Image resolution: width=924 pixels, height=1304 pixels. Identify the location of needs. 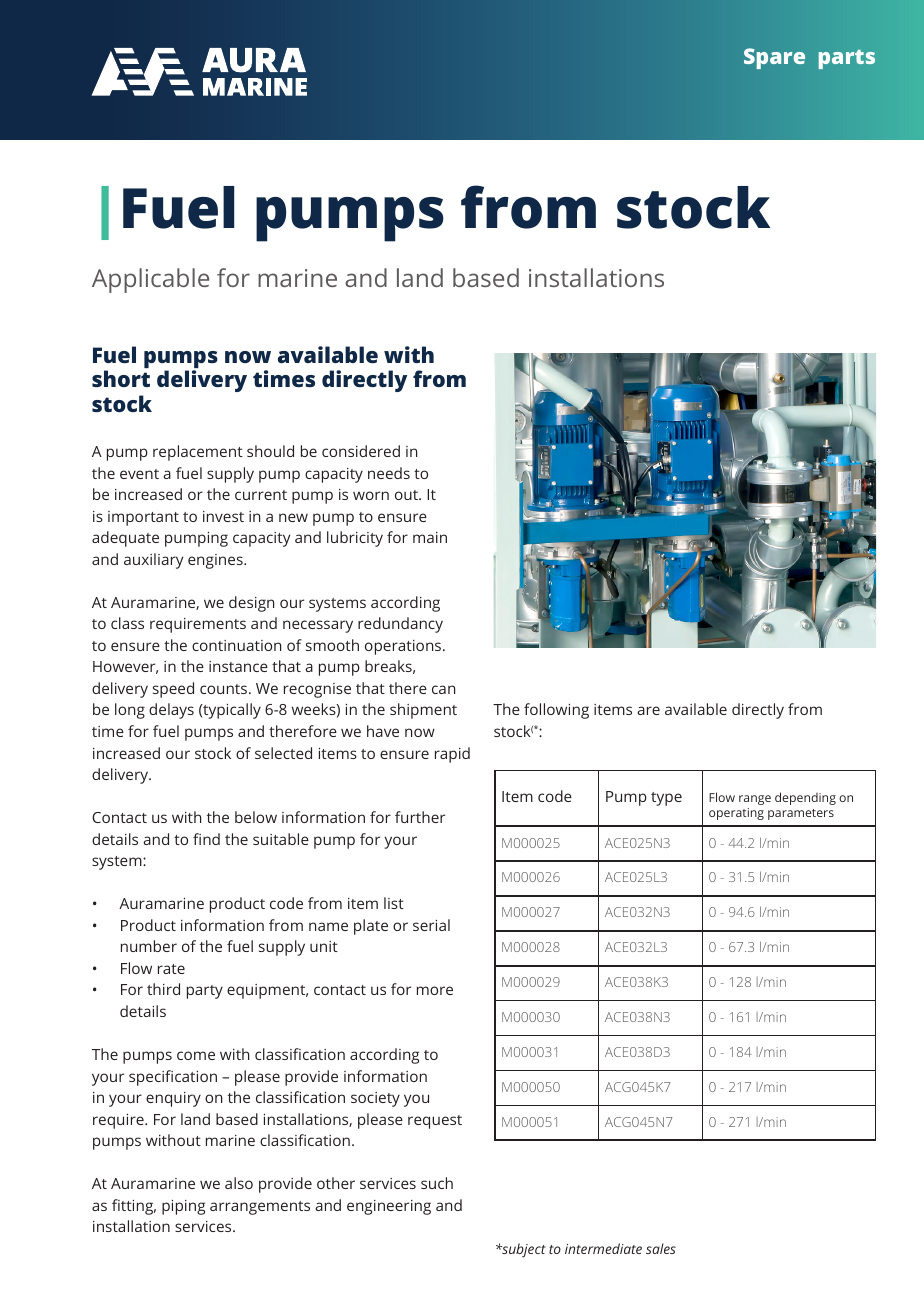
(389, 473).
